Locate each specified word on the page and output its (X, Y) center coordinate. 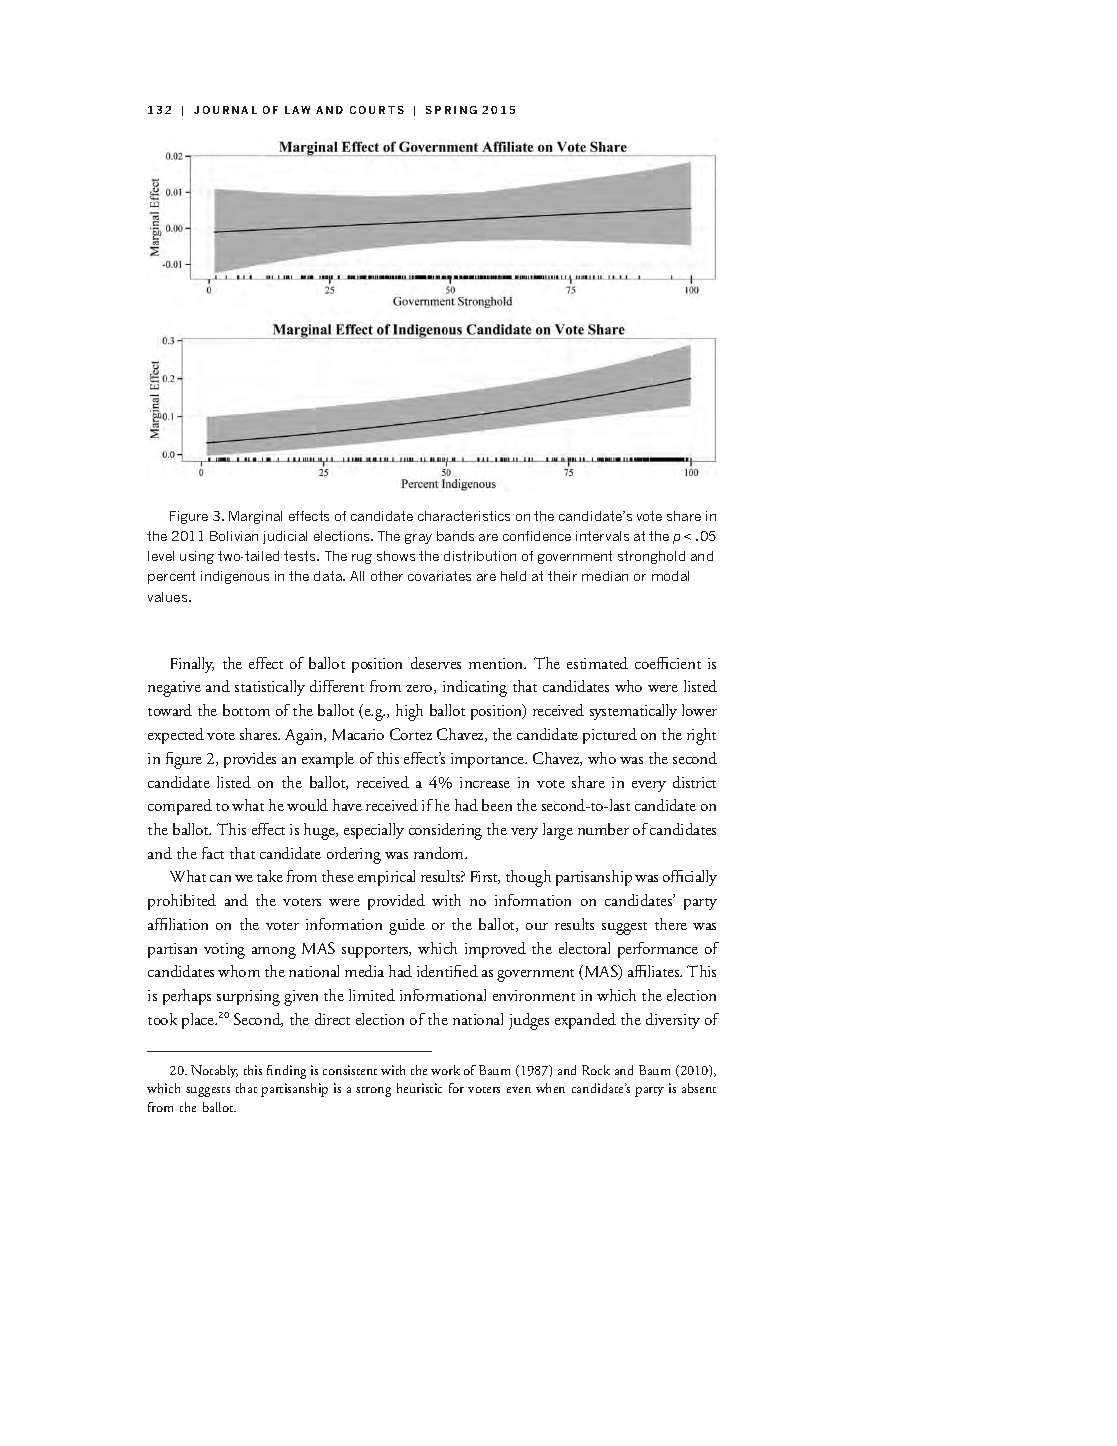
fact (213, 853)
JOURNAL (225, 110)
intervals (602, 536)
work (445, 1070)
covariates (439, 576)
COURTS (377, 110)
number (603, 829)
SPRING (451, 110)
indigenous (235, 577)
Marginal (255, 517)
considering (445, 831)
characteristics (464, 516)
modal (670, 576)
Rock (596, 1070)
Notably (214, 1071)
